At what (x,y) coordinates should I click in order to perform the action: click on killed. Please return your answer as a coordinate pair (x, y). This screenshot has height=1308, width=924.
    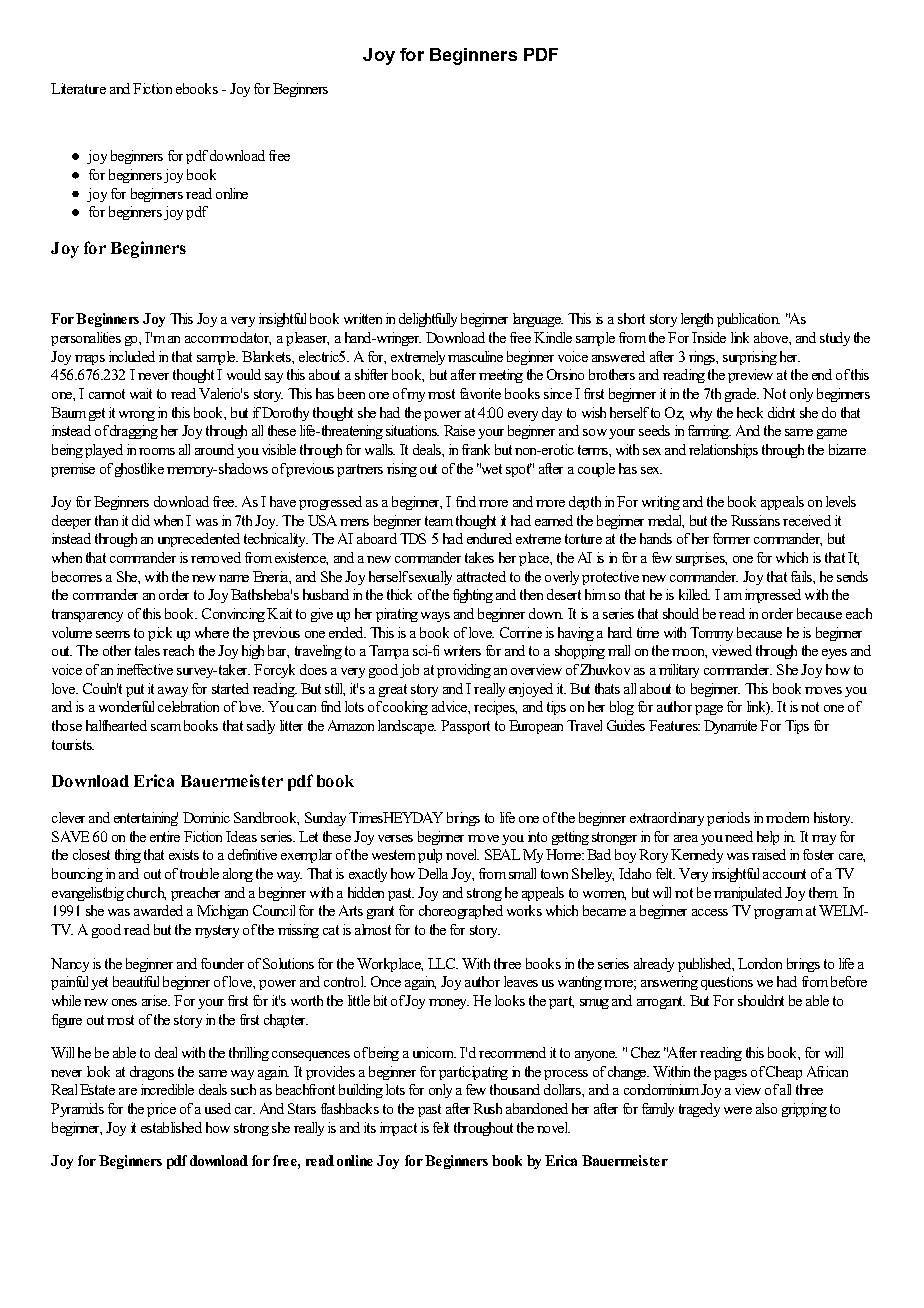
    Looking at the image, I should click on (694, 594).
